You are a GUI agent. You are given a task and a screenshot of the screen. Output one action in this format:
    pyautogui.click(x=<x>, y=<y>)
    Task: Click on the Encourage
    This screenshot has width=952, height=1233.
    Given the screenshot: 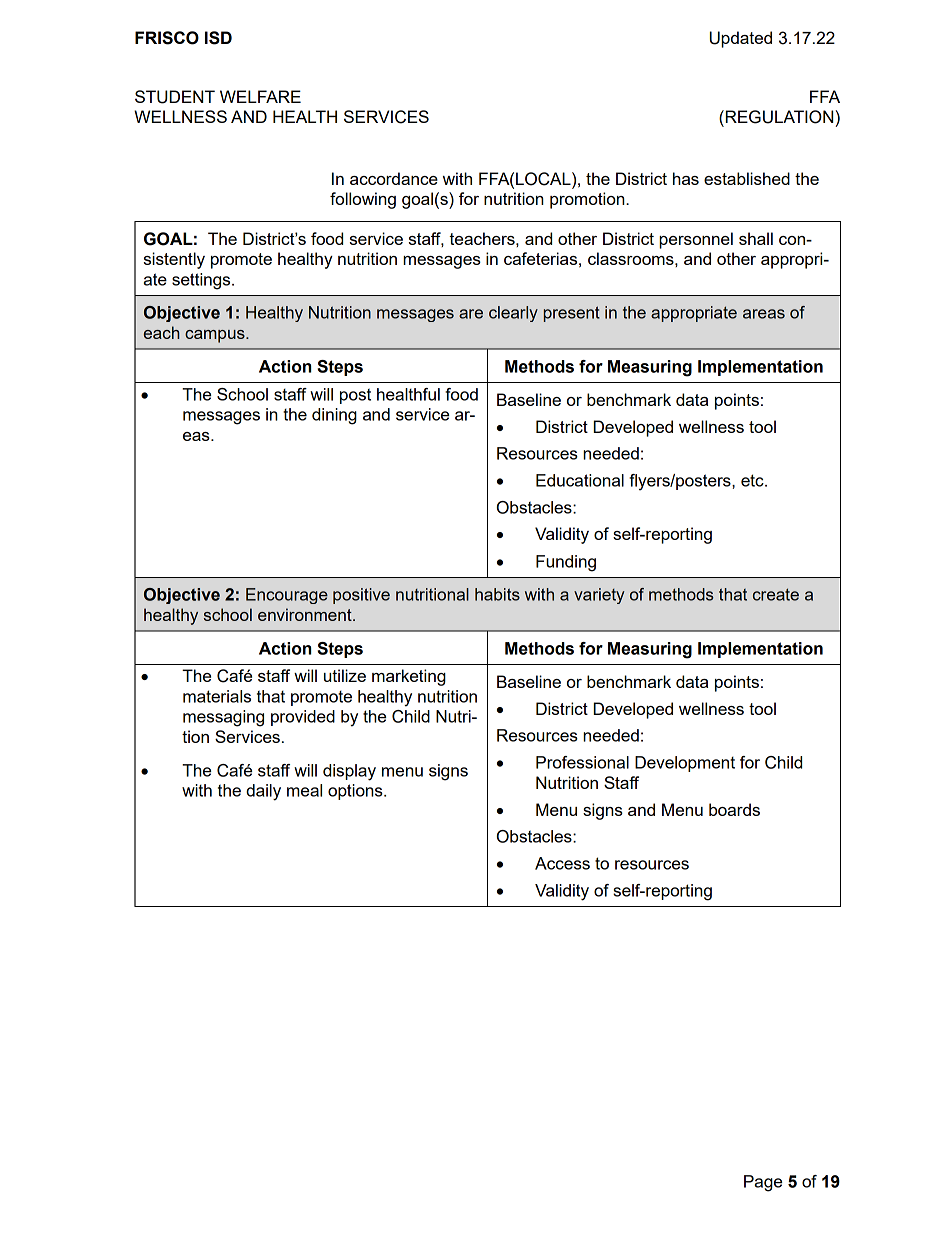 What is the action you would take?
    pyautogui.click(x=287, y=596)
